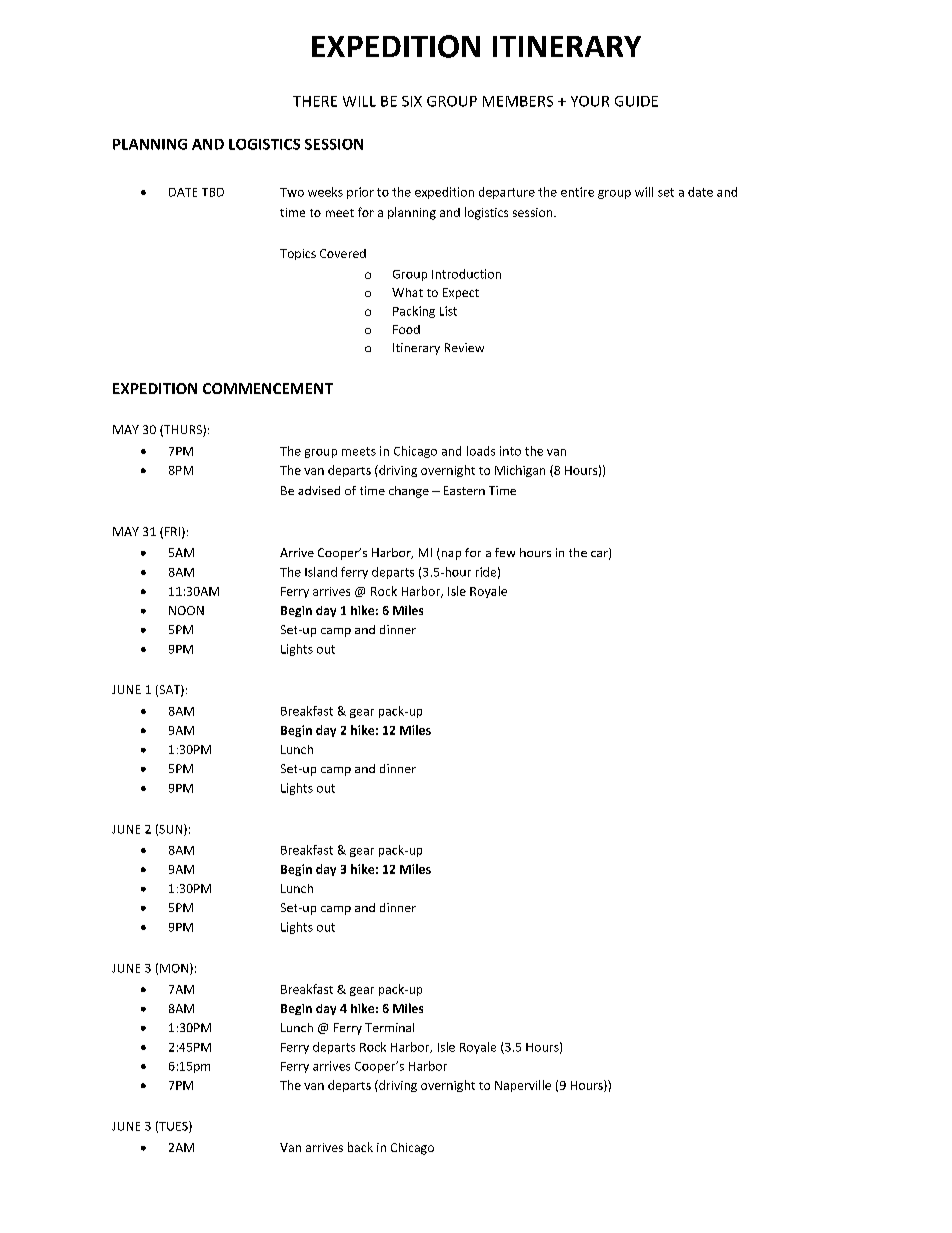 This image has width=952, height=1233. What do you see at coordinates (186, 610) in the image?
I see `NOON` at bounding box center [186, 610].
